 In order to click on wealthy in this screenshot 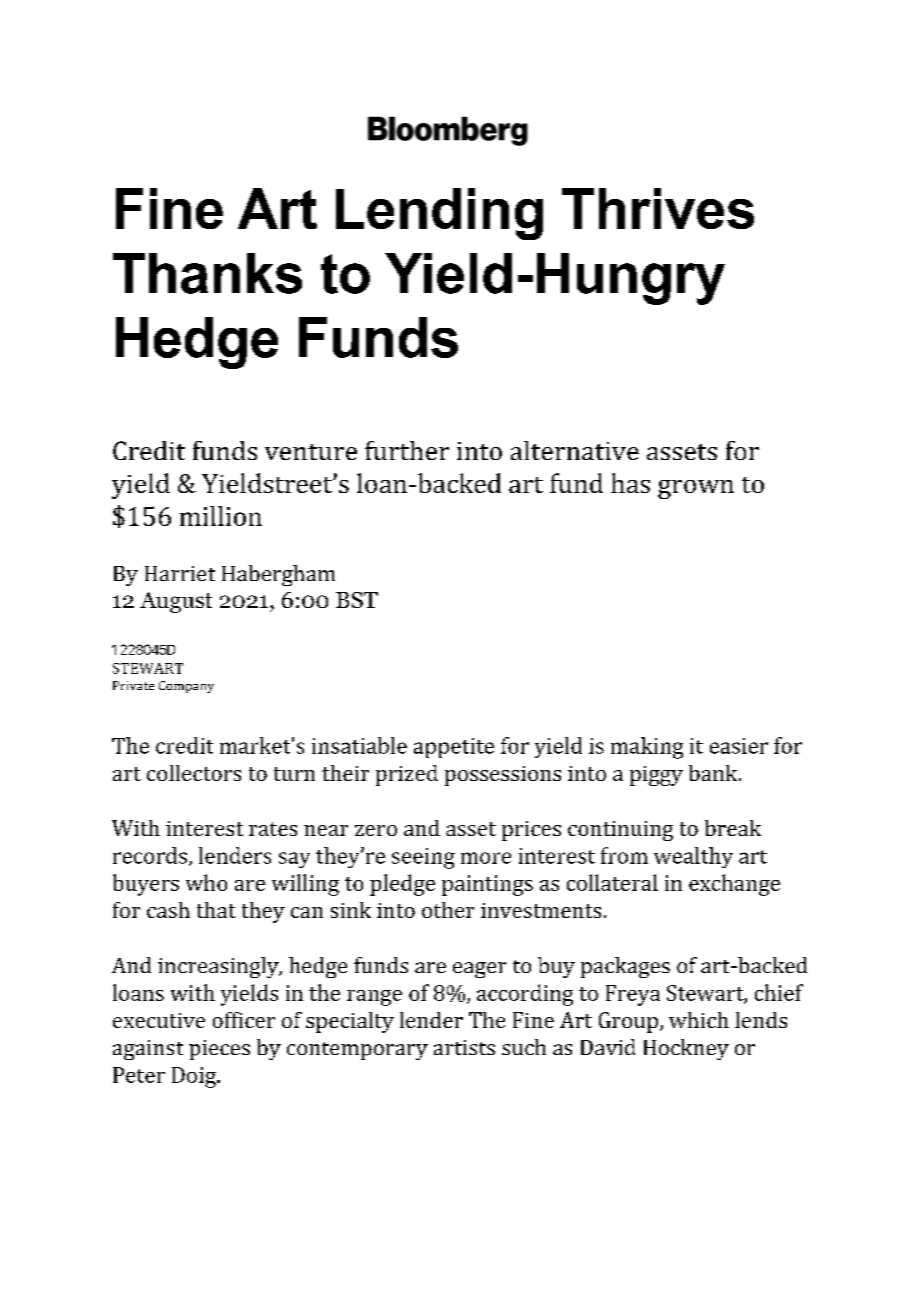, I will do `click(693, 857)`.
